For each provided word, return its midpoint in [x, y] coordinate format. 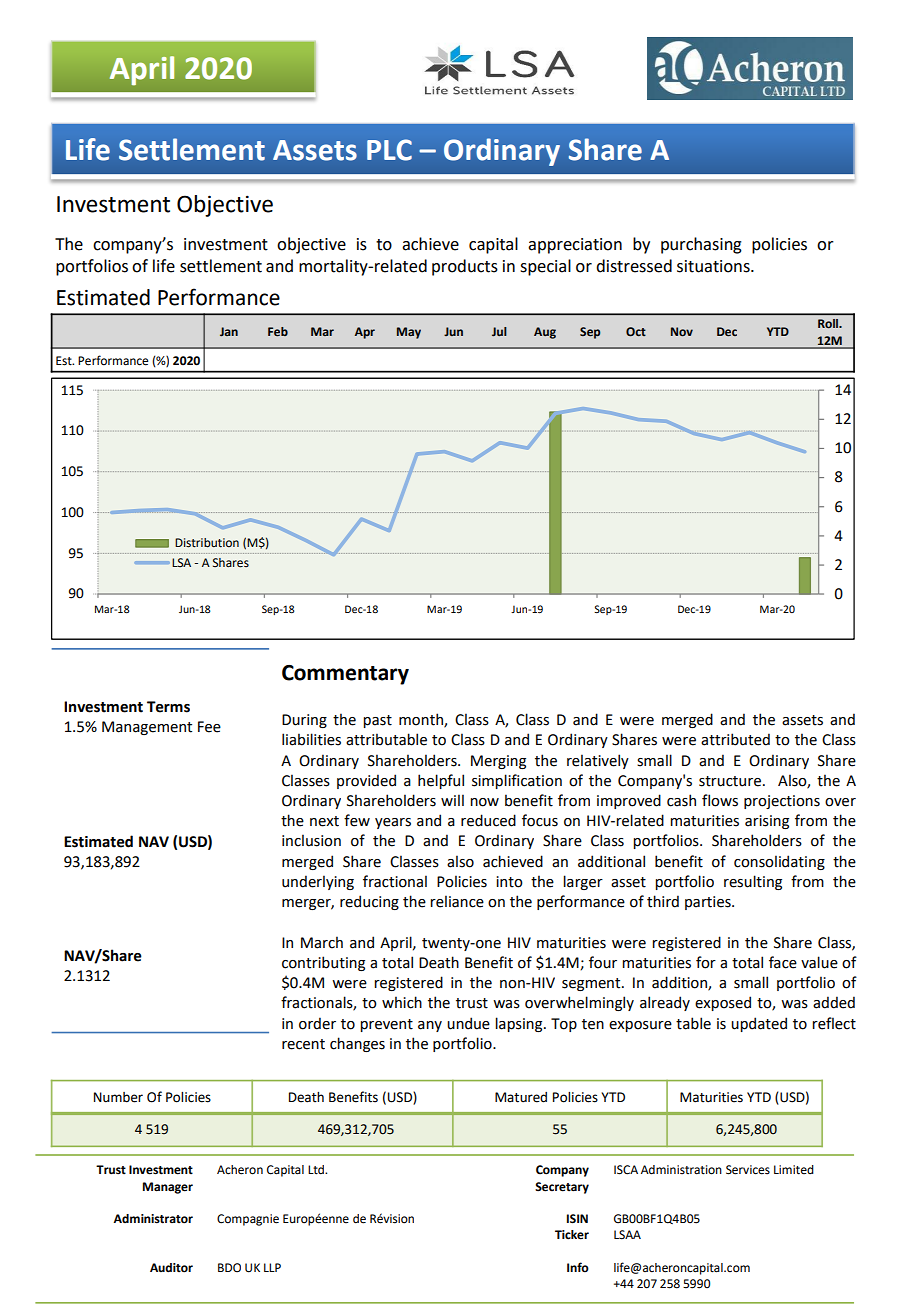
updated [759, 1024]
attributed [735, 739]
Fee [209, 727]
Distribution [207, 543]
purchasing [701, 245]
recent [303, 1044]
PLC [389, 150]
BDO [229, 1268]
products [465, 267]
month [422, 720]
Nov [682, 331]
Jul [499, 331]
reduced [488, 820]
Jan [229, 331]
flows [720, 800]
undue [468, 1023]
